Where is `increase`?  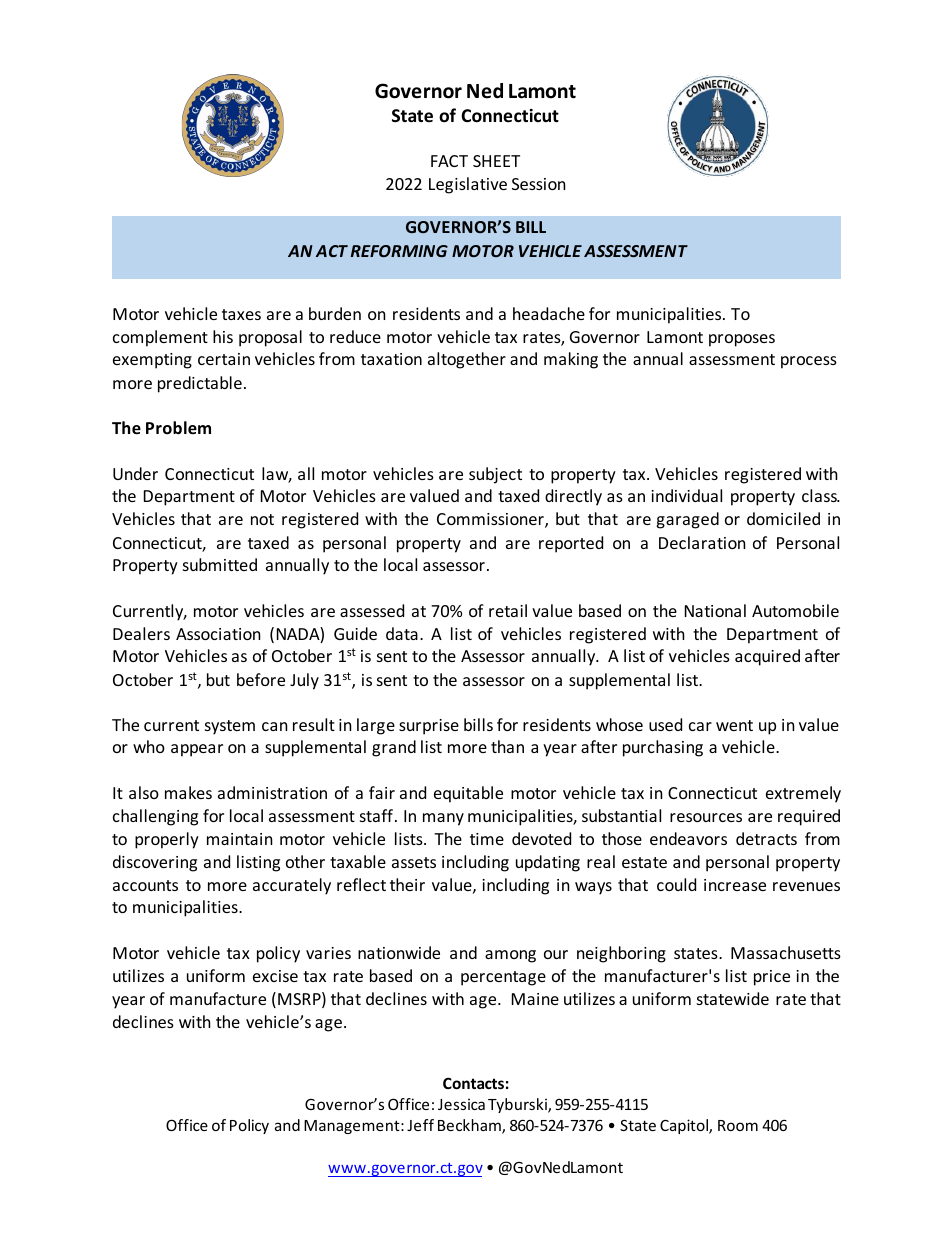 increase is located at coordinates (735, 885).
